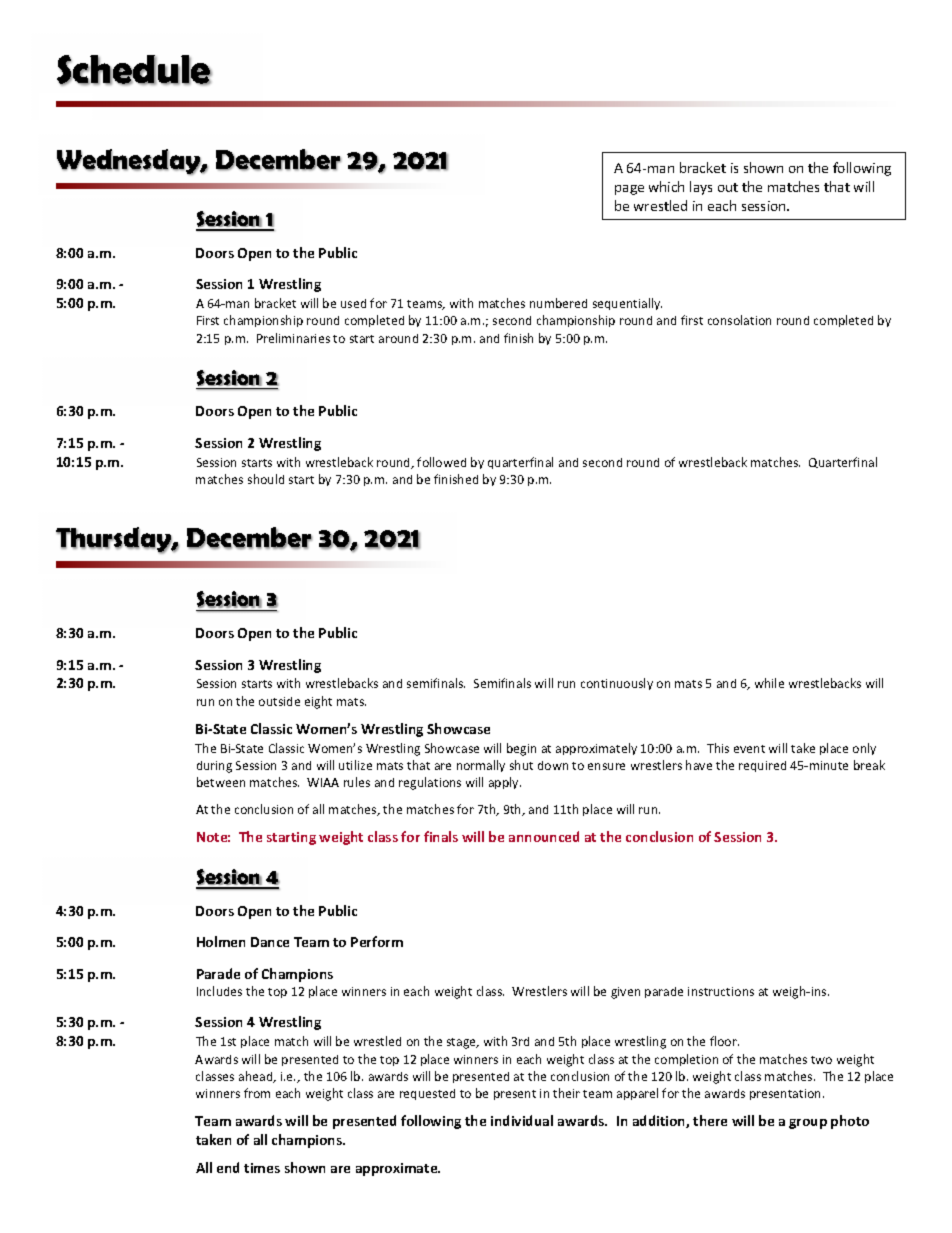  Describe the element at coordinates (544, 836) in the screenshot. I see `announced` at that location.
